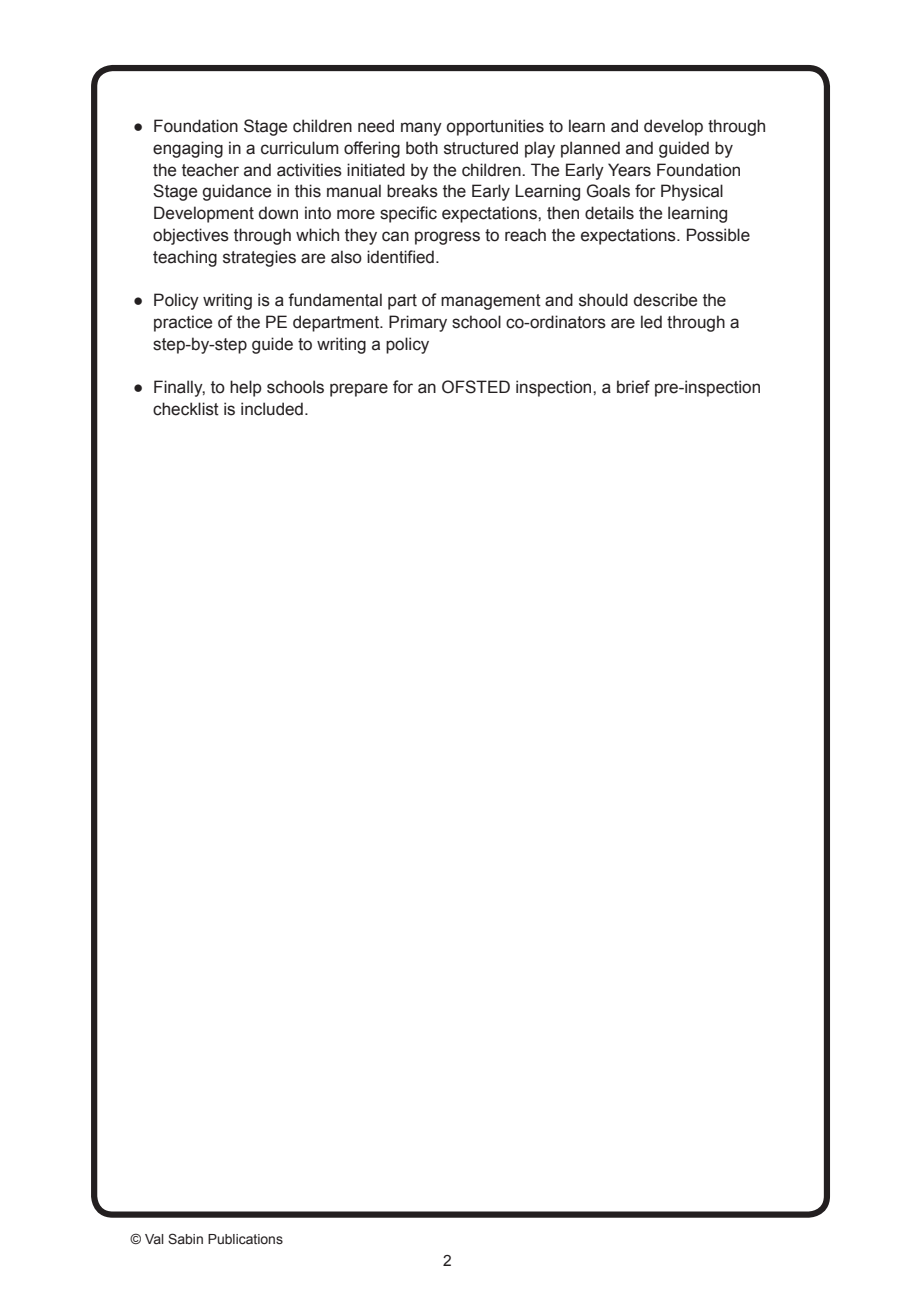 The width and height of the image is (924, 1308). I want to click on checklist, so click(186, 409).
